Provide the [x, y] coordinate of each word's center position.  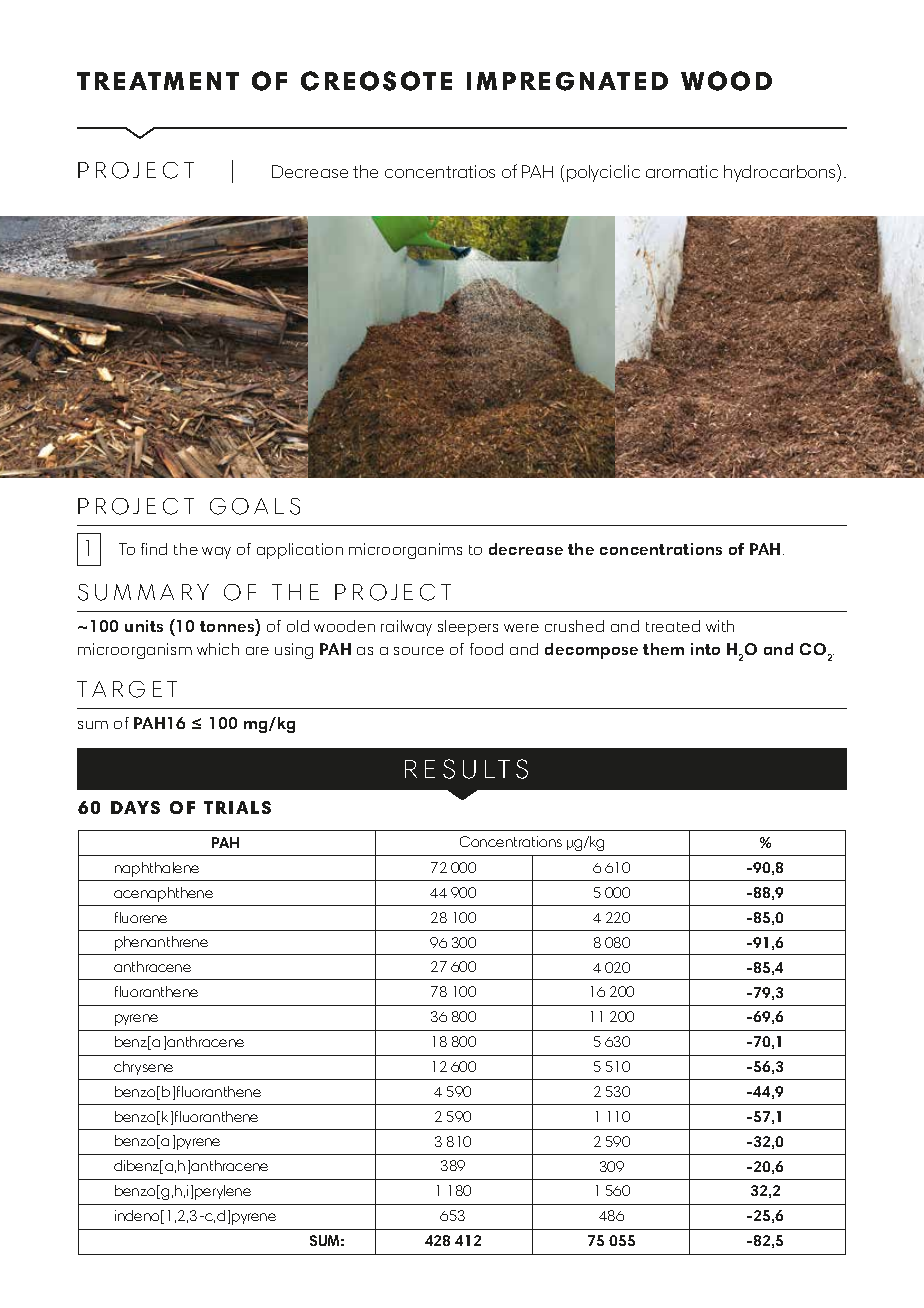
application [300, 551]
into [705, 649]
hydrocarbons [781, 173]
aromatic [682, 171]
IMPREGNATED [567, 81]
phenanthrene [161, 943]
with [720, 626]
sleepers [468, 628]
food [486, 649]
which [218, 649]
